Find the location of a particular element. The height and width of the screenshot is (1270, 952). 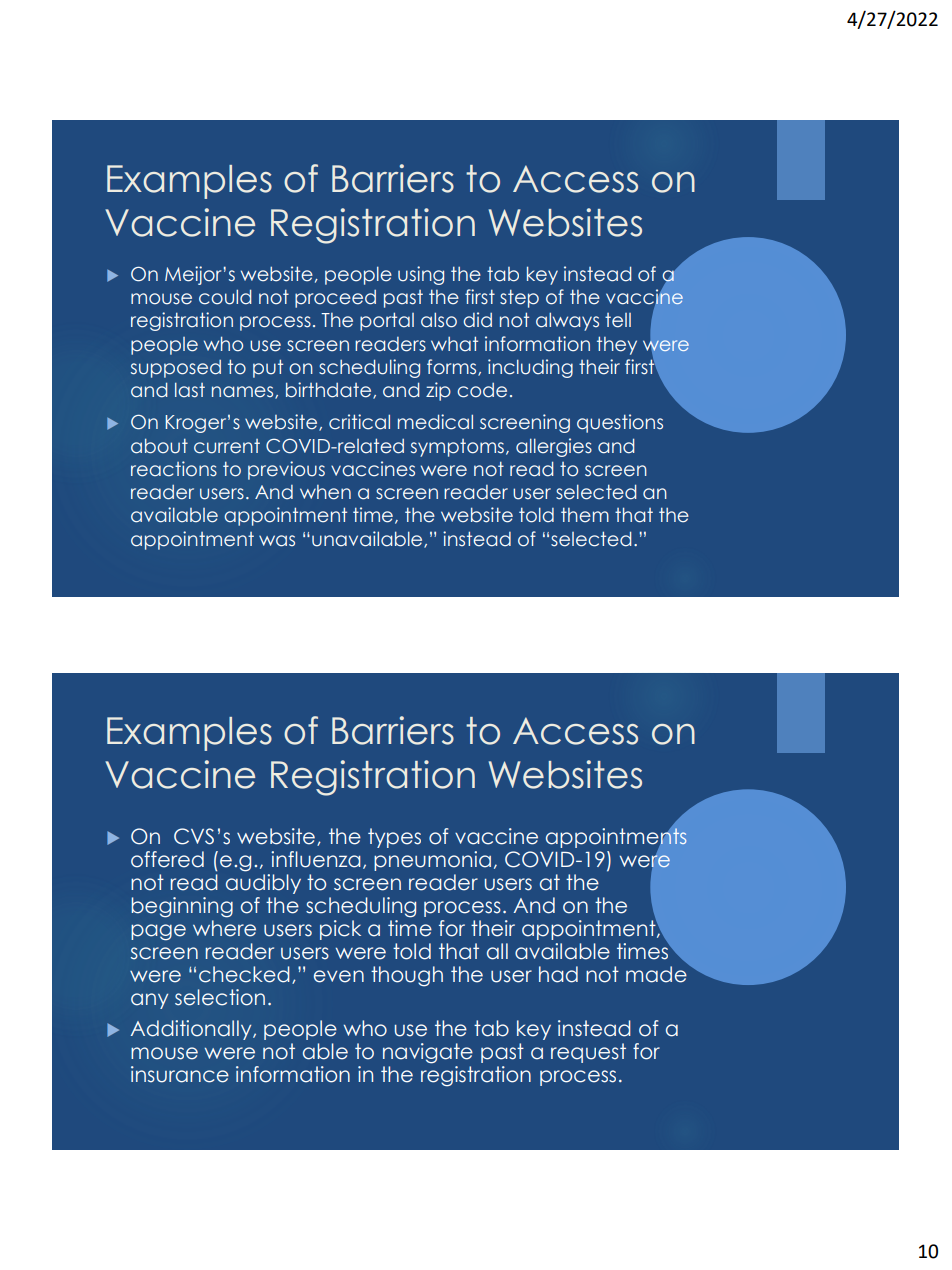

types is located at coordinates (394, 838).
